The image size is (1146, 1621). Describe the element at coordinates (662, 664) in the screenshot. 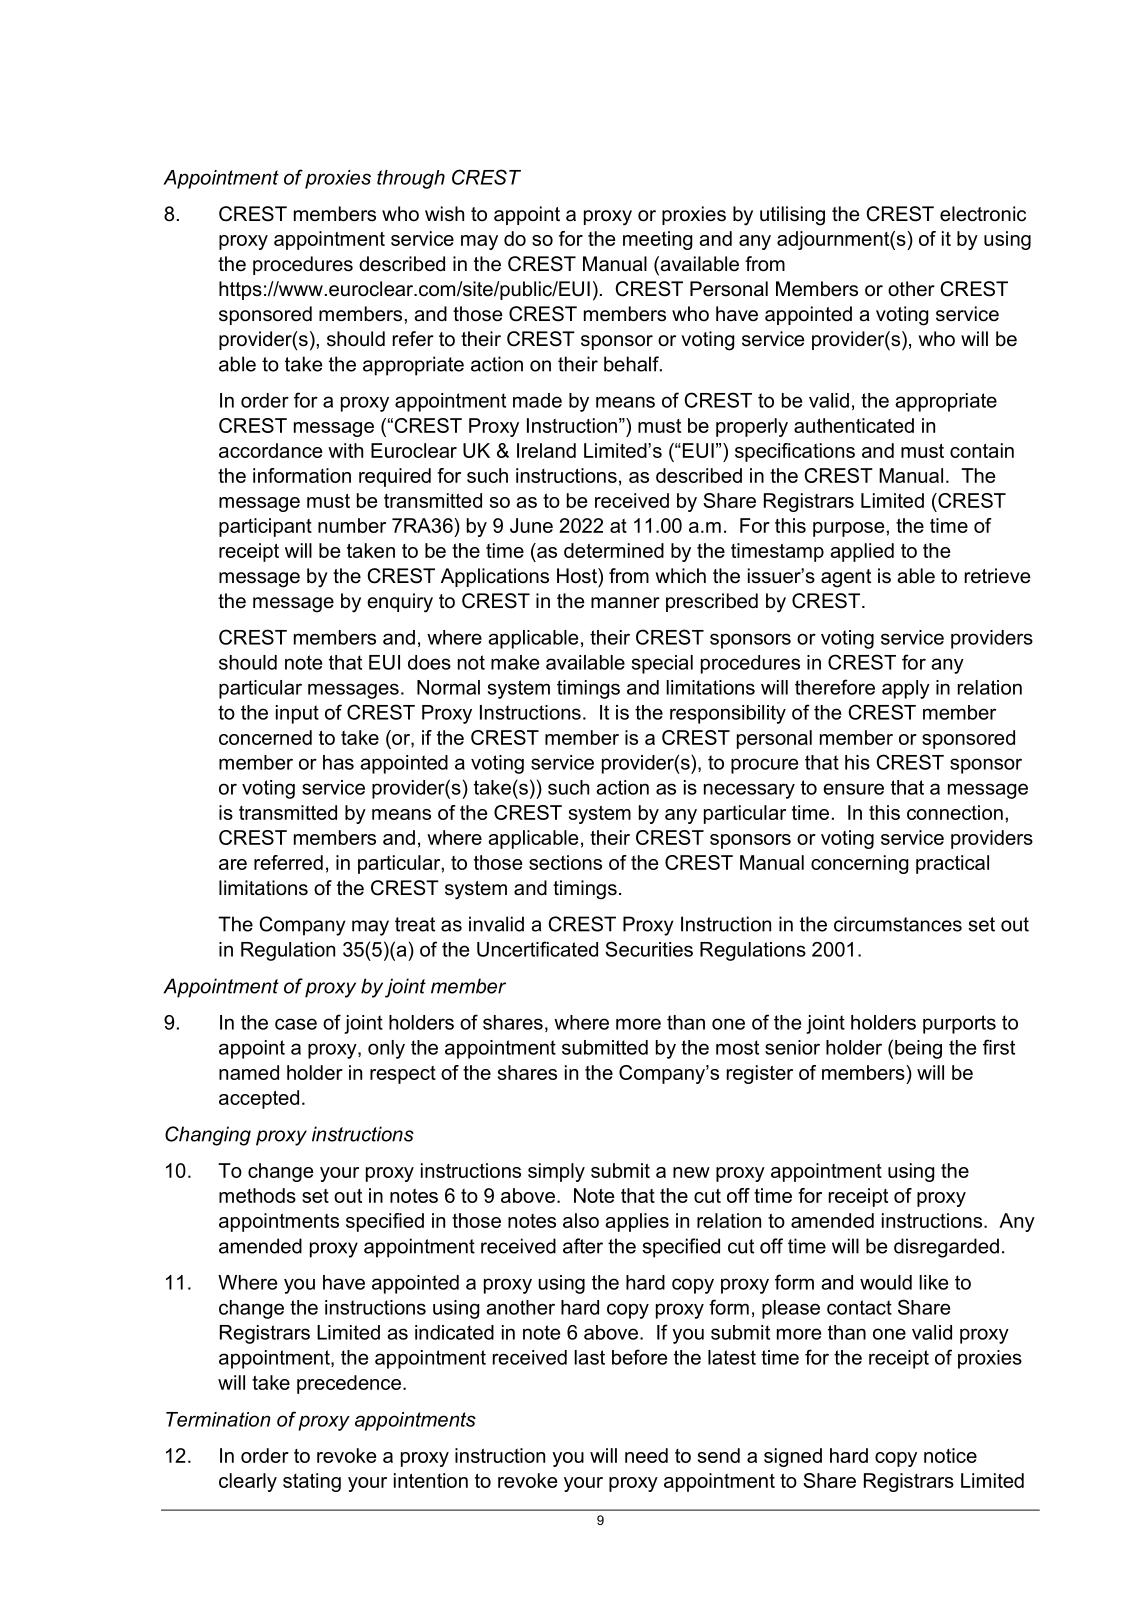

I see `special` at that location.
